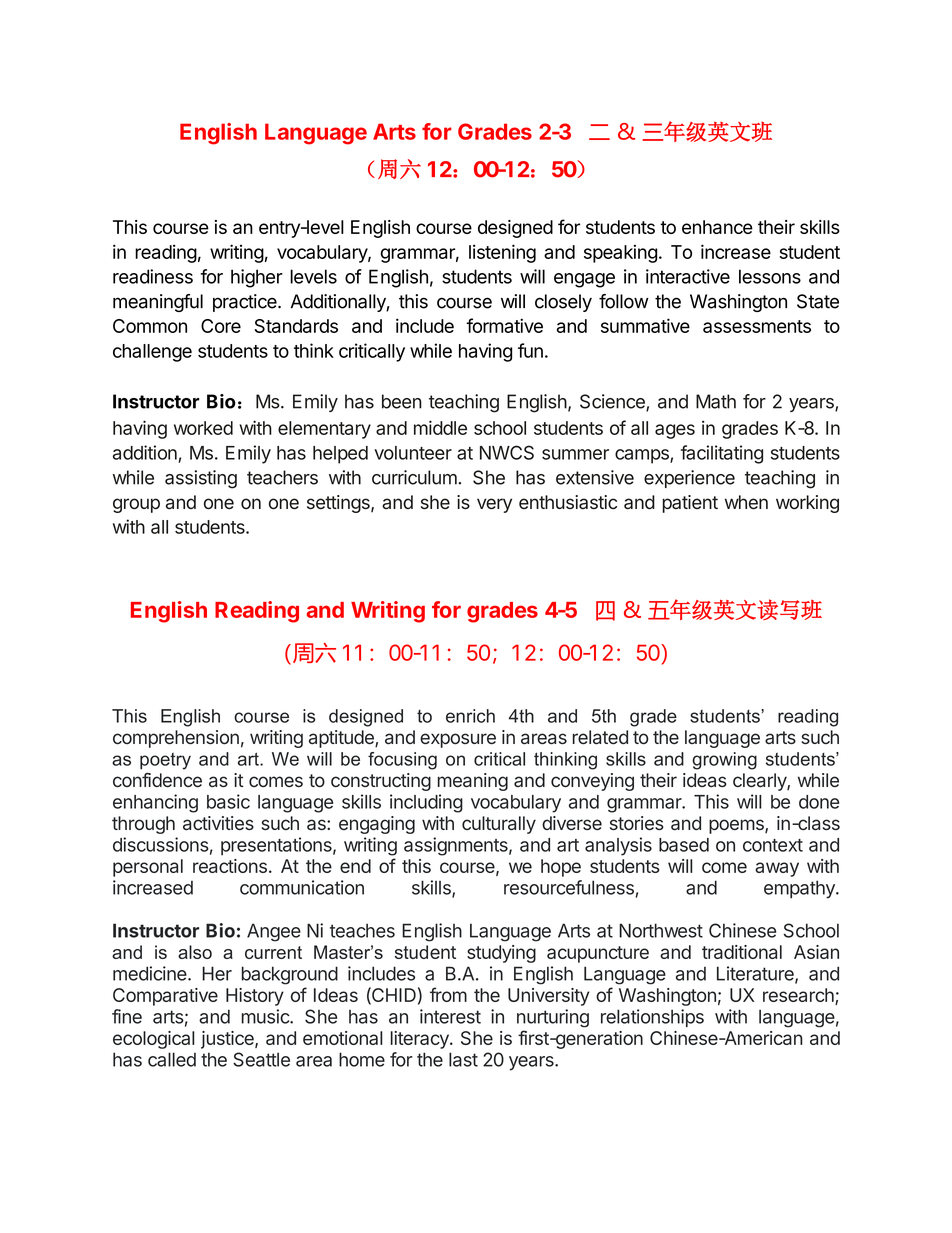 This page has width=952, height=1233. I want to click on enrich, so click(470, 716).
